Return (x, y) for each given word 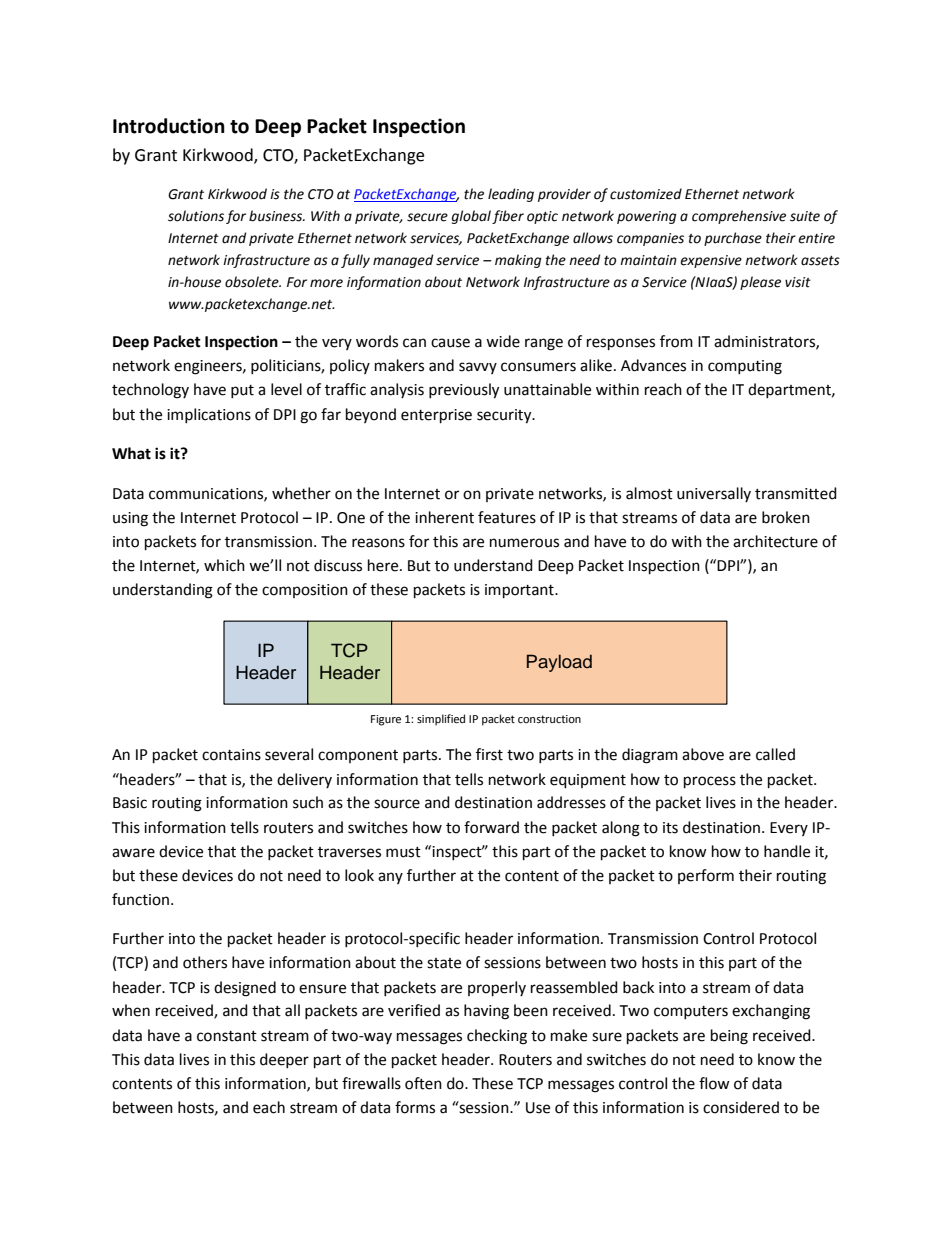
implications (209, 415)
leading (511, 195)
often (423, 1083)
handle (787, 851)
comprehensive (739, 217)
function (142, 899)
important (520, 591)
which (224, 565)
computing (745, 367)
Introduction (169, 126)
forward (491, 827)
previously (464, 391)
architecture (775, 541)
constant (227, 1036)
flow (714, 1083)
